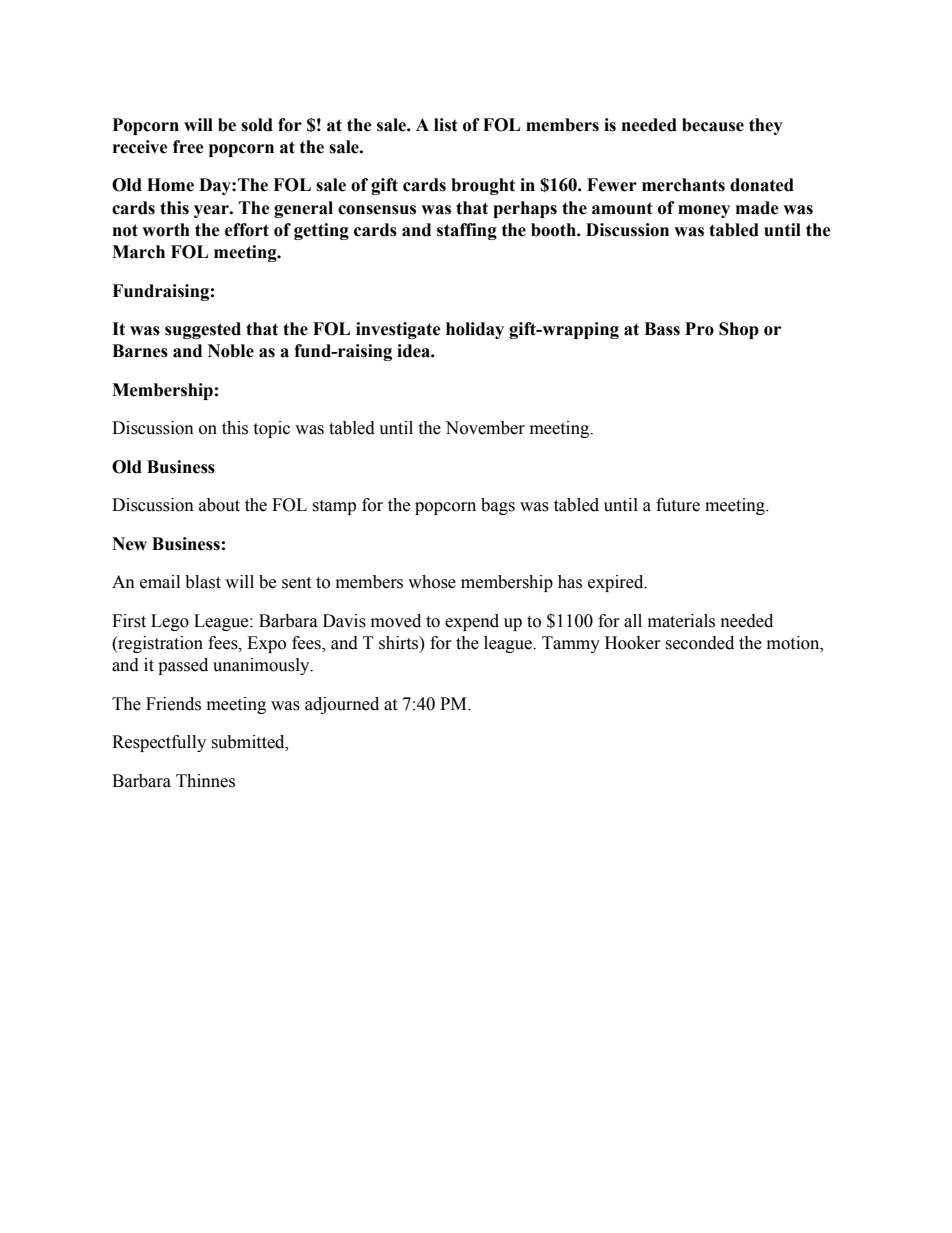 The height and width of the screenshot is (1233, 952). Describe the element at coordinates (188, 147) in the screenshot. I see `free` at that location.
